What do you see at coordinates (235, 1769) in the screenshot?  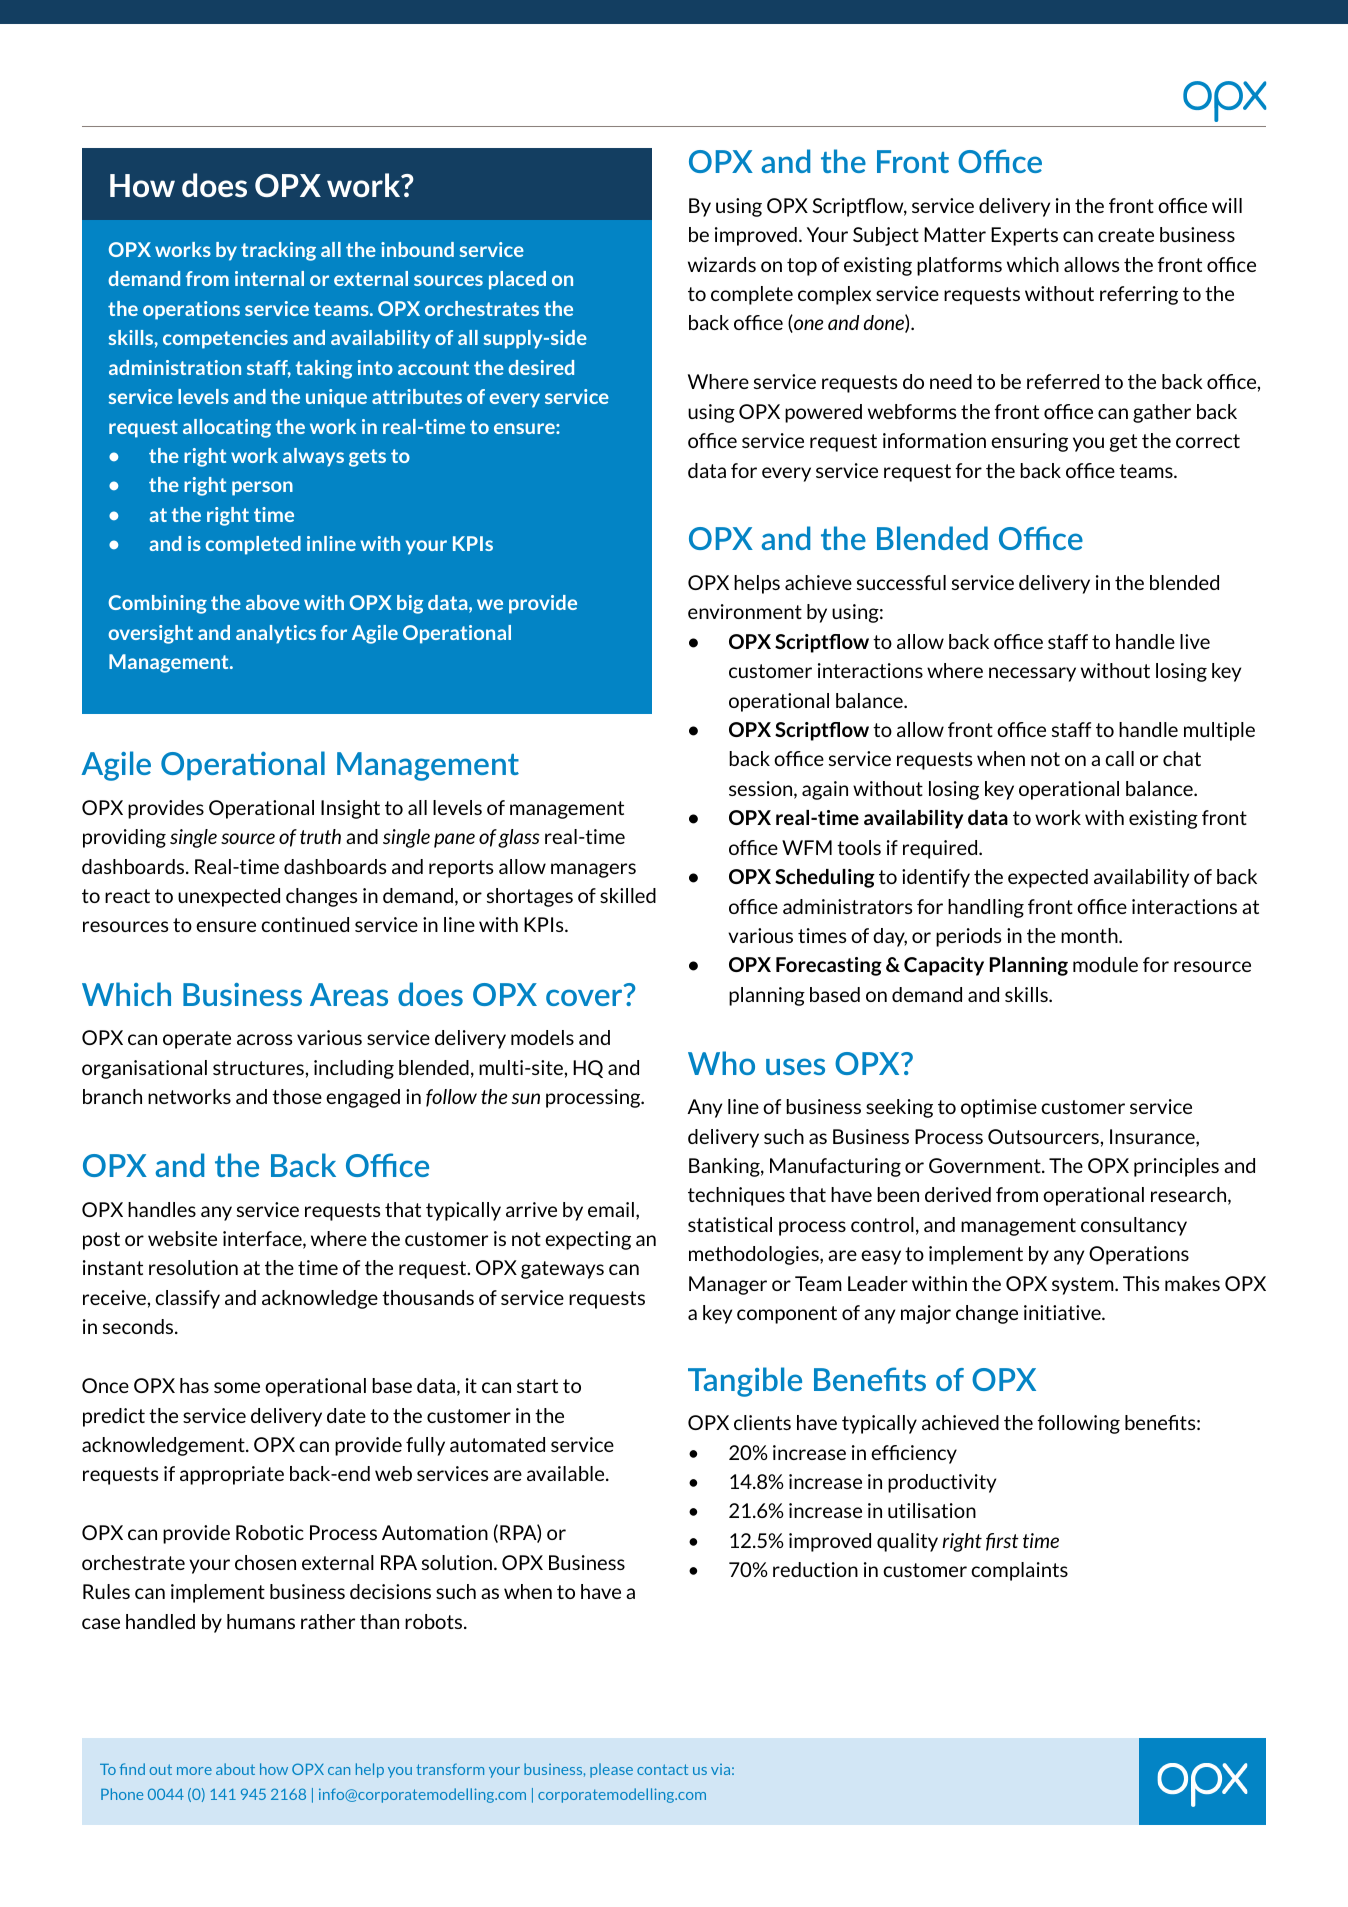 I see `about` at bounding box center [235, 1769].
